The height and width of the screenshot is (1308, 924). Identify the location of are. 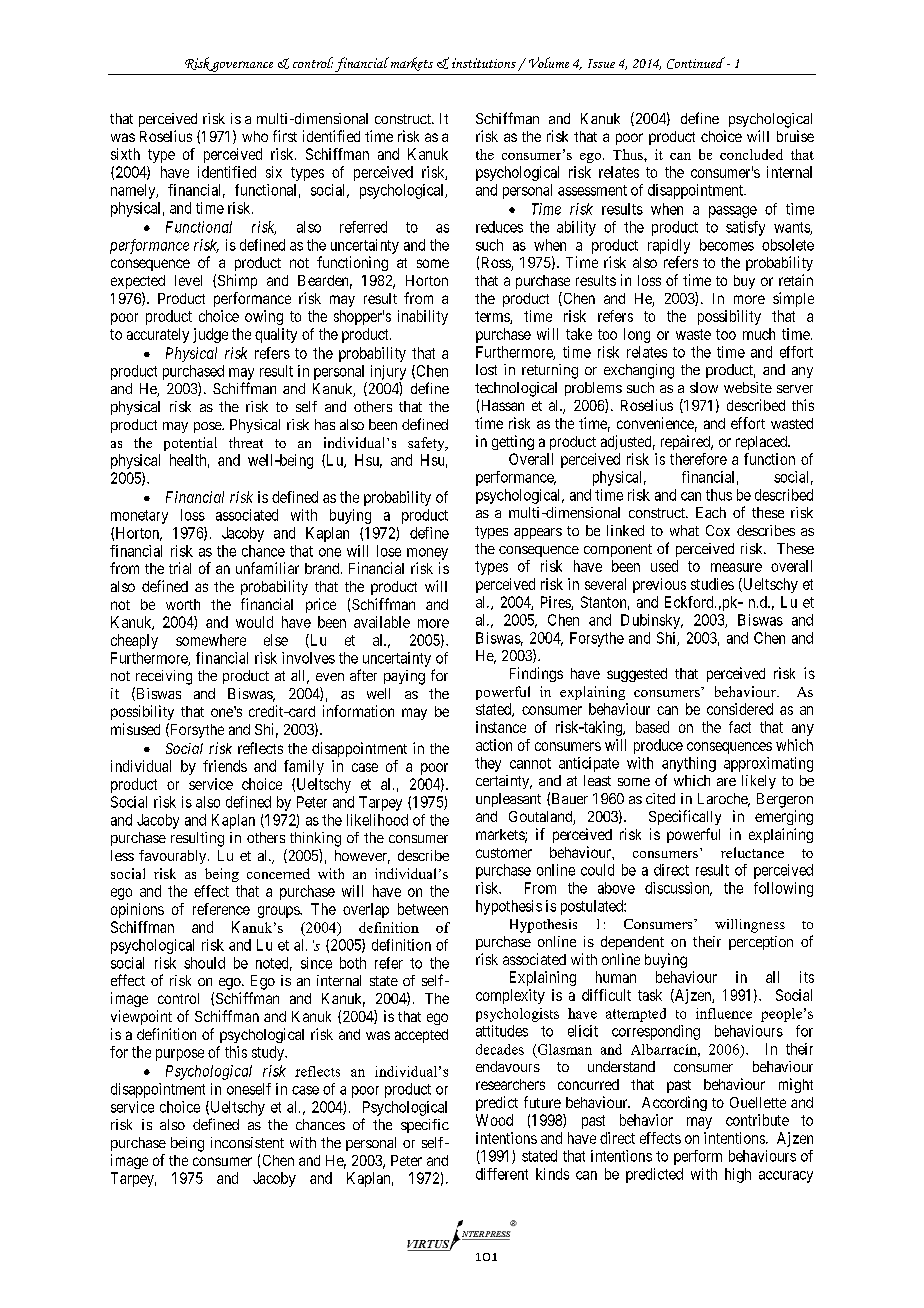
(726, 782).
